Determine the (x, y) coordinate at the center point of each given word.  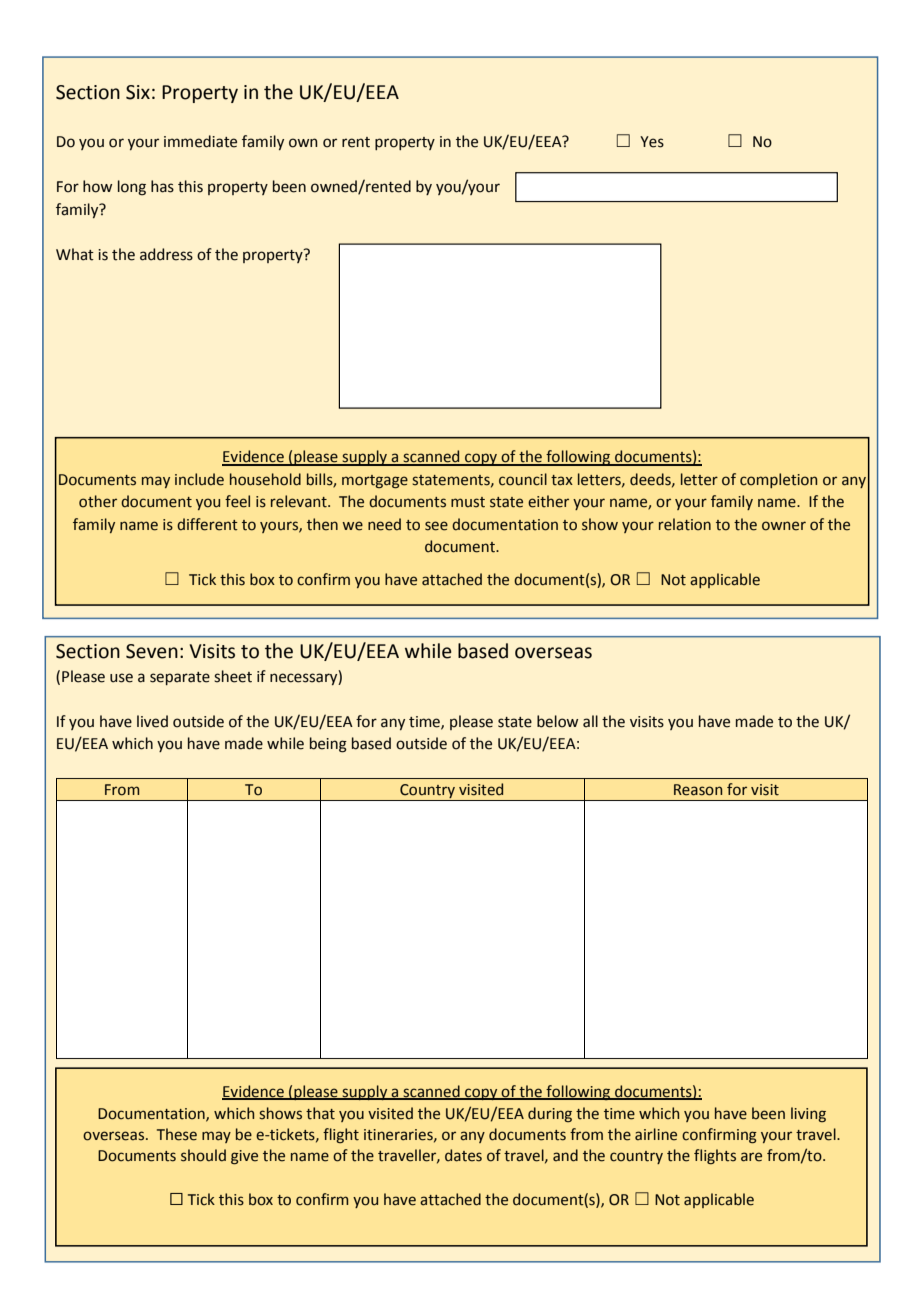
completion (778, 480)
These (177, 1134)
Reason (698, 790)
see (436, 526)
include (199, 479)
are (751, 1157)
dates (463, 1155)
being (328, 745)
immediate (200, 141)
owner (784, 526)
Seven (152, 651)
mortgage (375, 482)
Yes (652, 142)
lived (152, 721)
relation (685, 524)
